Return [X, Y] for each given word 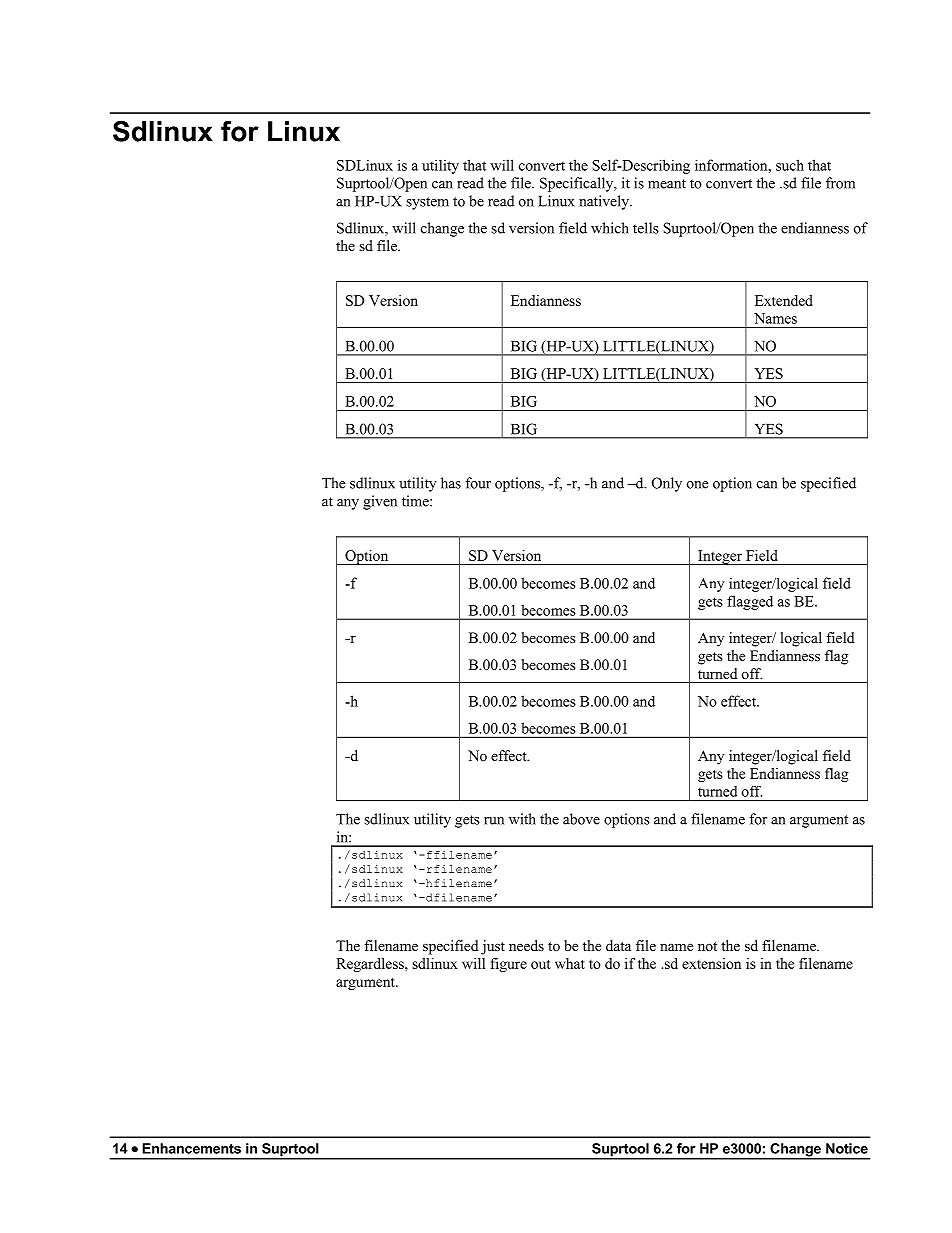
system [427, 203]
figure [509, 965]
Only [667, 484]
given [380, 502]
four [478, 483]
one [697, 485]
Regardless [371, 965]
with [522, 819]
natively [605, 202]
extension [711, 963]
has [451, 483]
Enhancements [191, 1148]
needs [526, 945]
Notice [847, 1148]
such [790, 165]
